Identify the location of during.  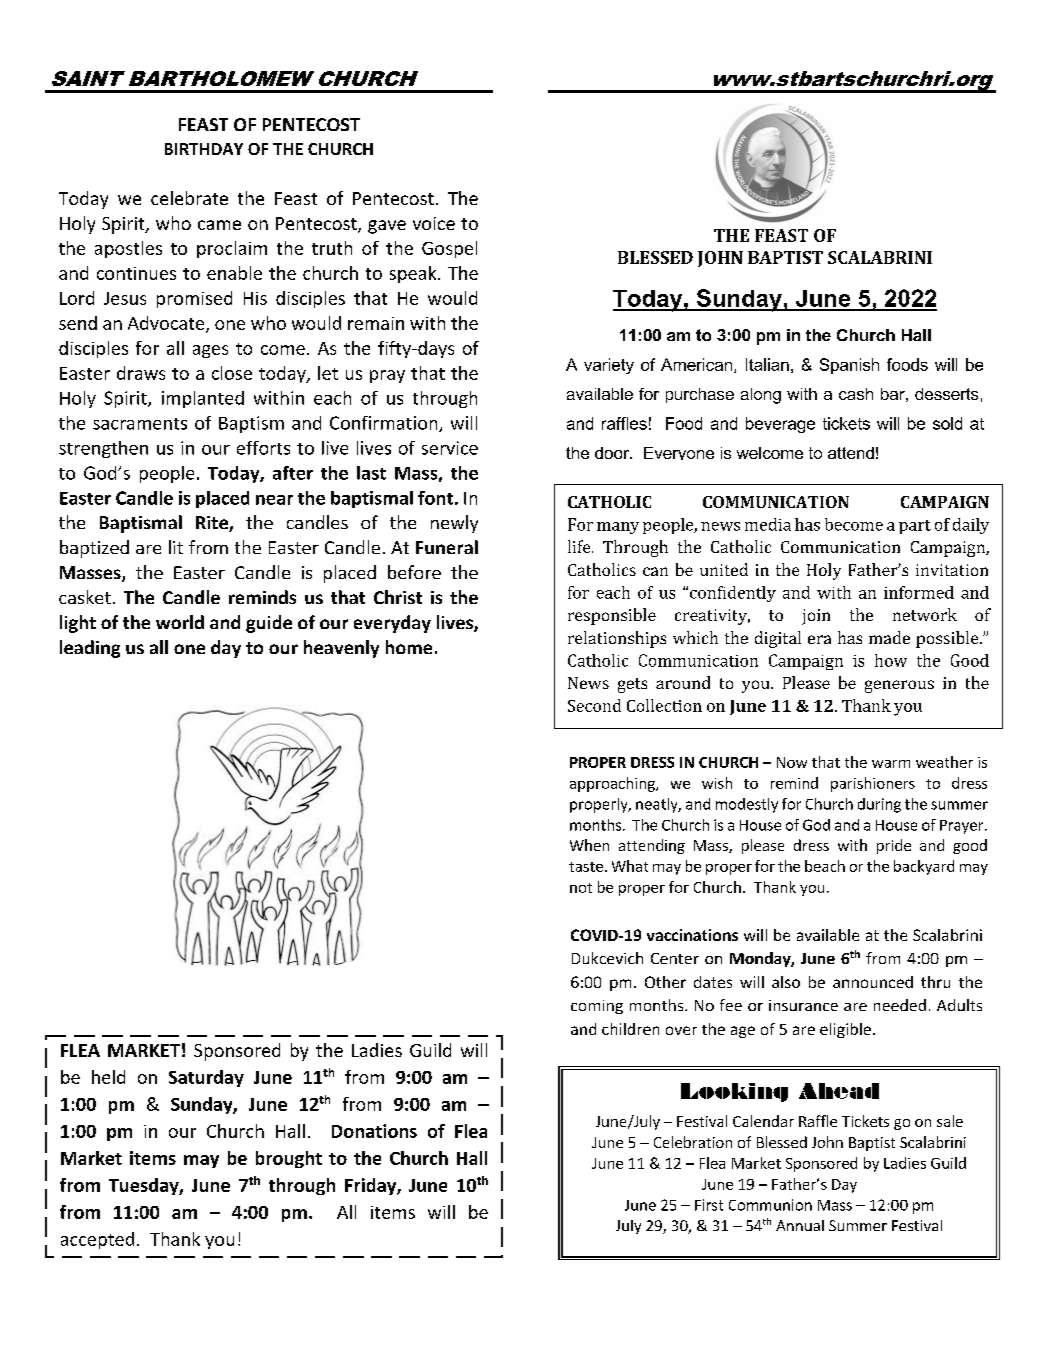
(879, 805).
